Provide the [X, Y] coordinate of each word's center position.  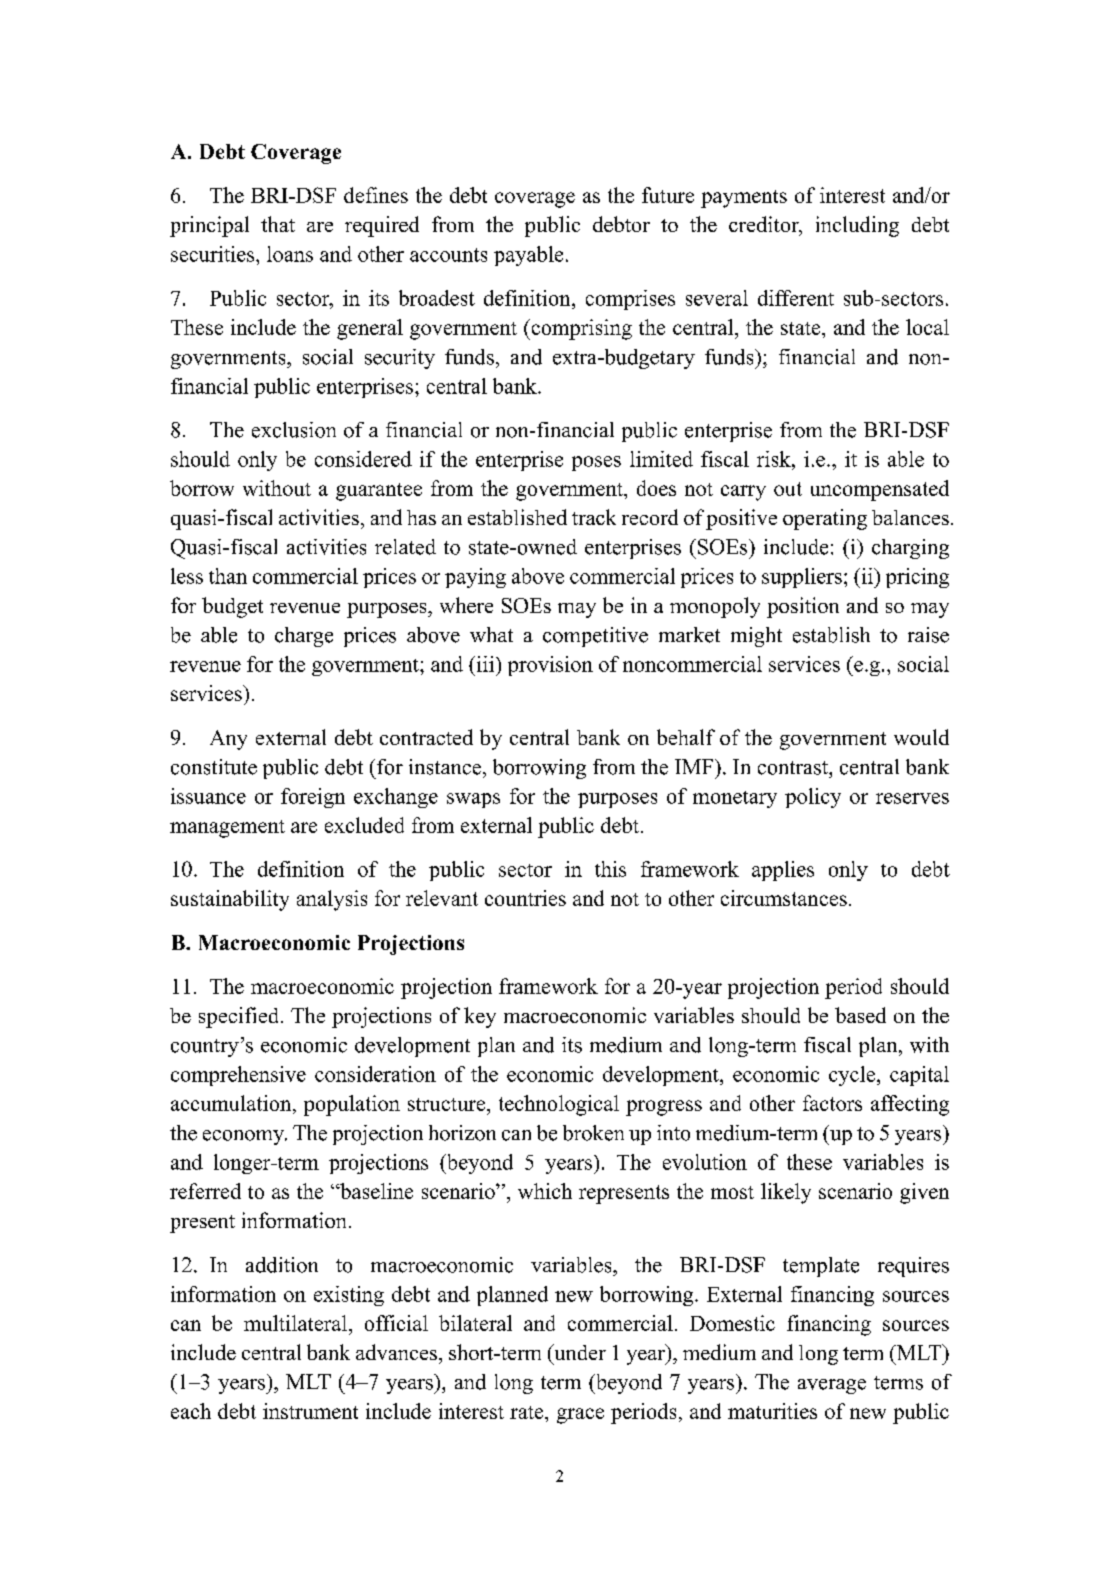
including [857, 226]
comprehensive [238, 1076]
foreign [313, 798]
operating [825, 519]
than [228, 576]
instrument [310, 1411]
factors [832, 1103]
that [278, 224]
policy [813, 798]
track [594, 517]
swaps [473, 800]
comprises [630, 300]
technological [559, 1105]
